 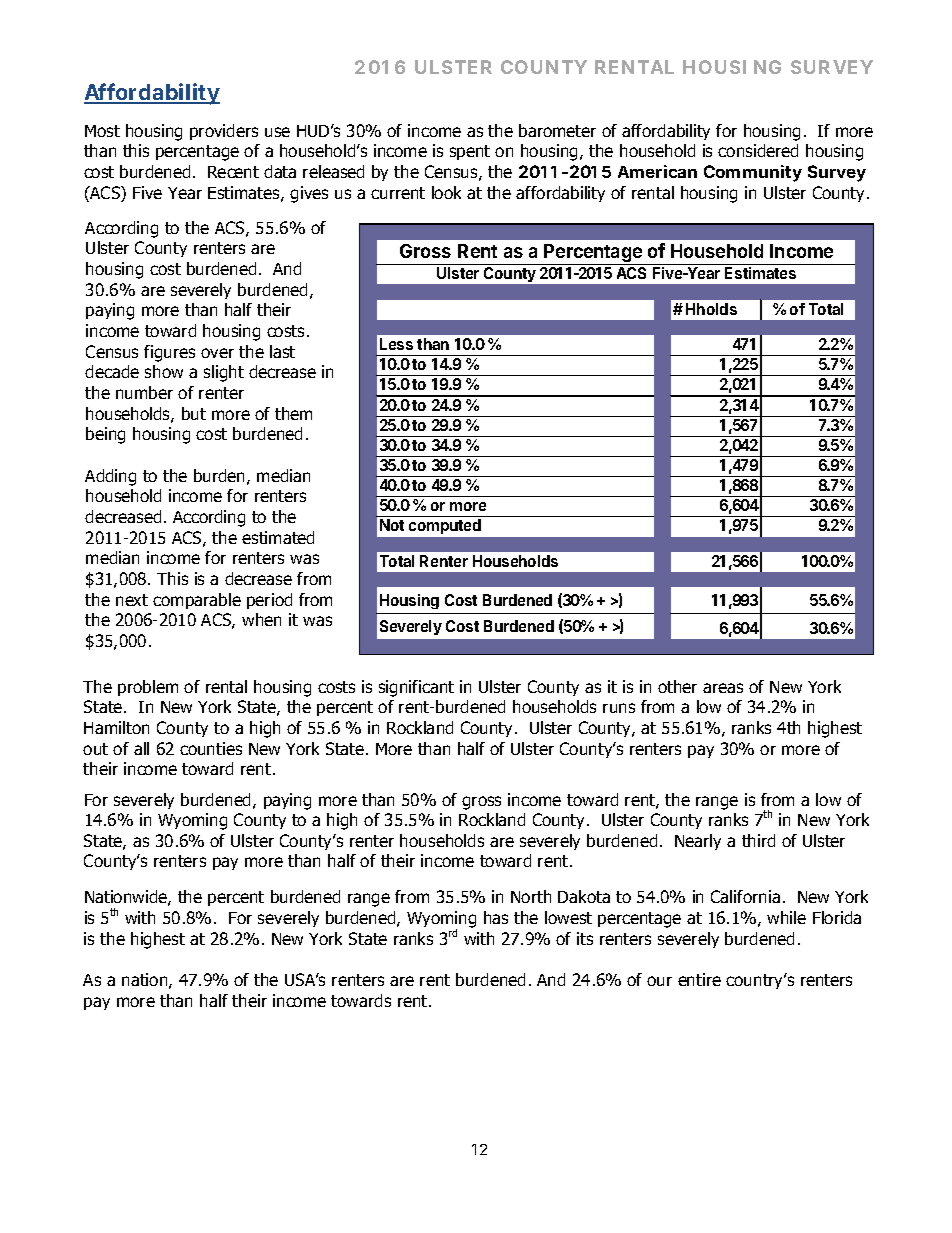 I want to click on North, so click(x=531, y=896).
